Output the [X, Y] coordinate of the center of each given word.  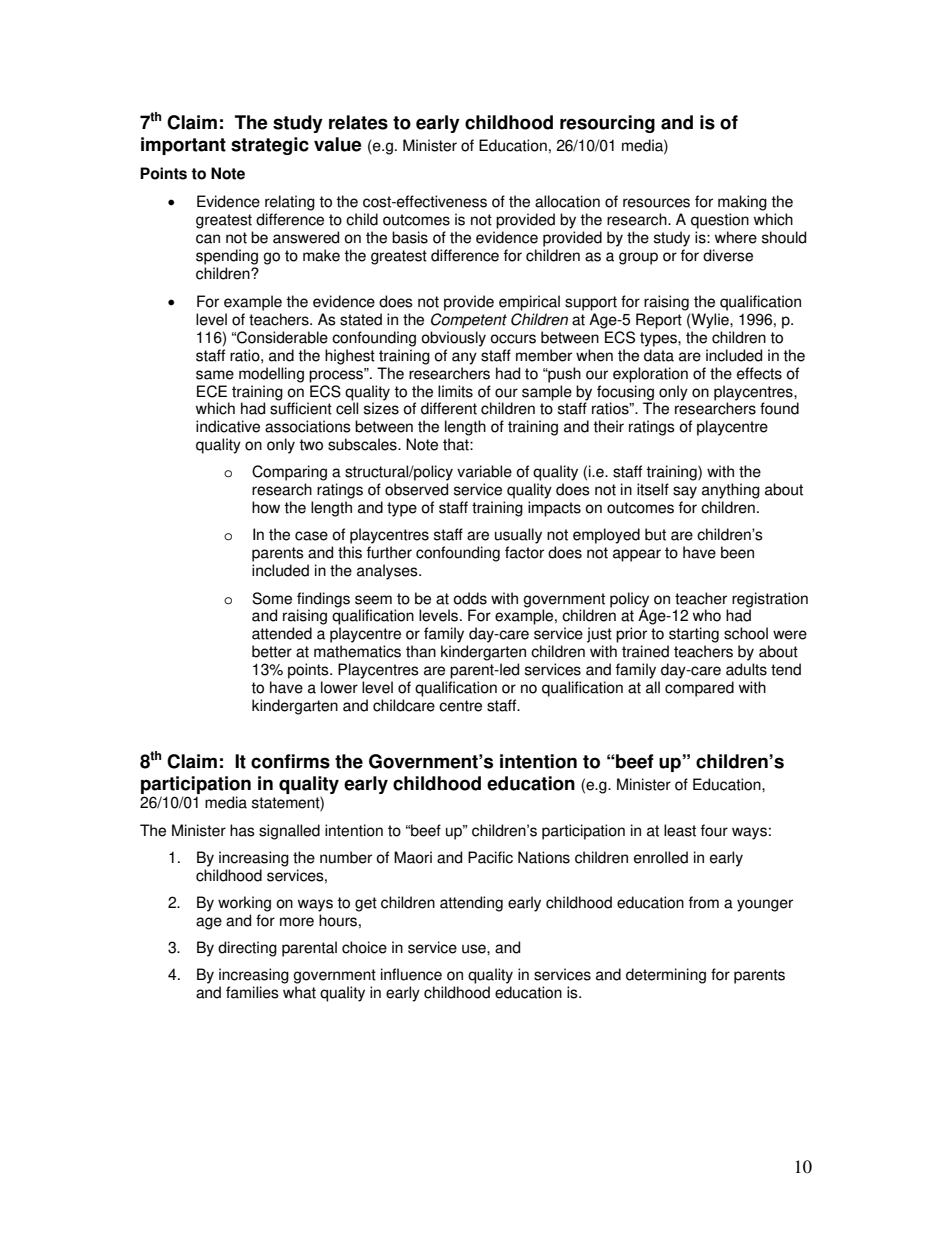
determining [666, 976]
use [475, 949]
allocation [567, 201]
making [742, 203]
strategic [270, 146]
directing [247, 949]
